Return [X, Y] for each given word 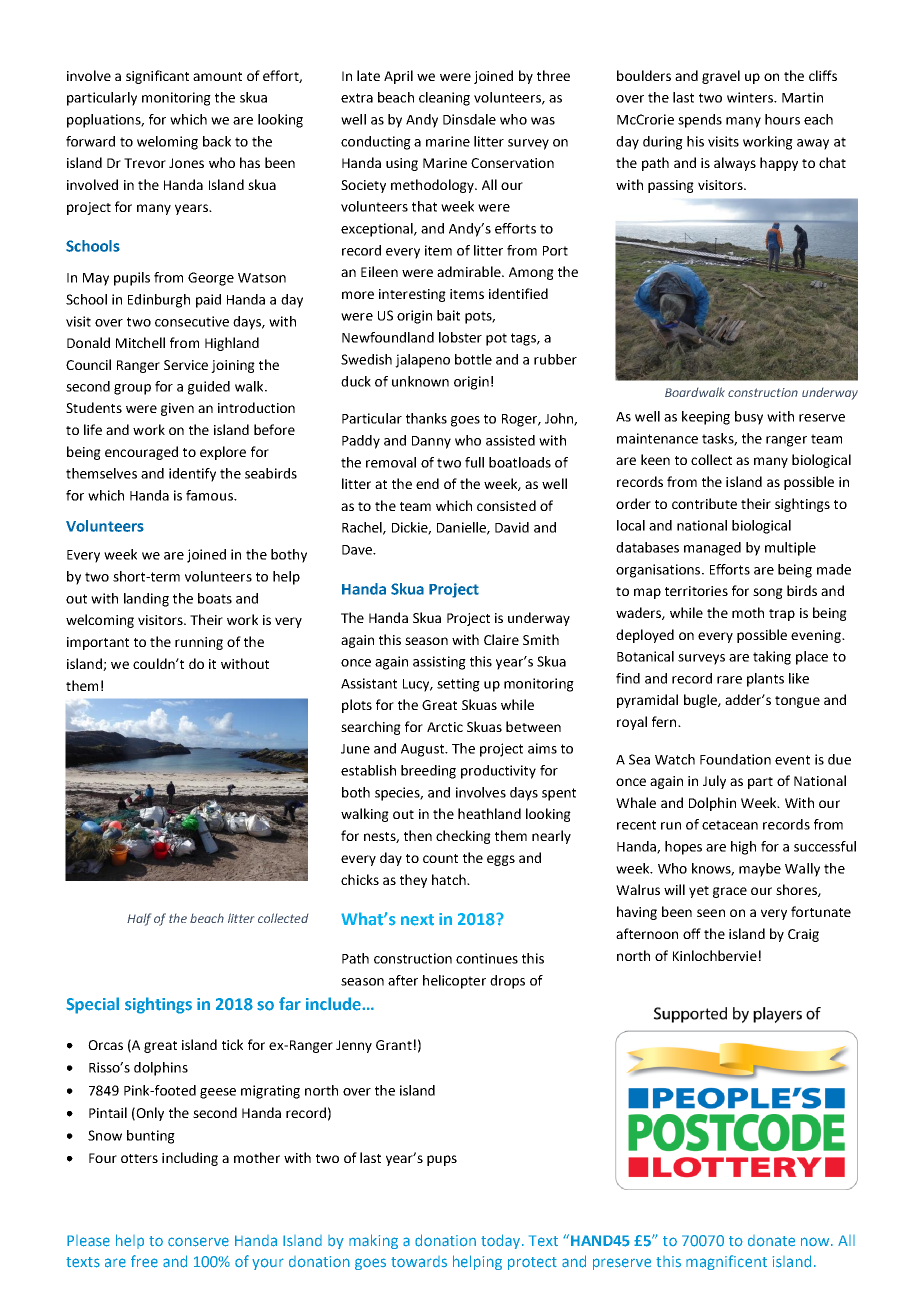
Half [139, 919]
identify [192, 475]
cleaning [444, 99]
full [474, 462]
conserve [198, 1242]
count [440, 858]
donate [771, 1241]
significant [157, 77]
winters [751, 97]
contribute [704, 503]
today [502, 1241]
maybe [760, 870]
